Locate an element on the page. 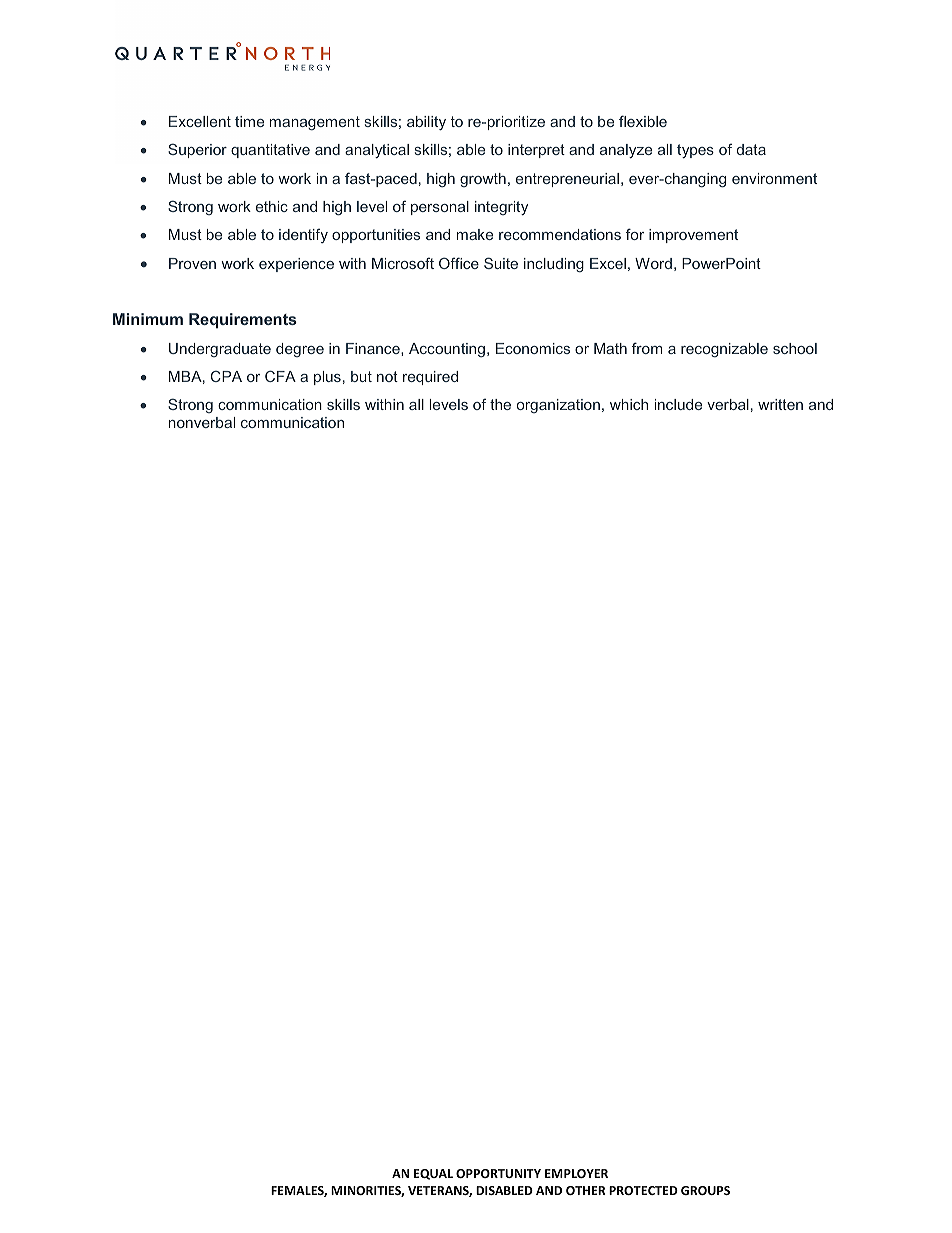 The image size is (952, 1233). growth is located at coordinates (483, 180).
